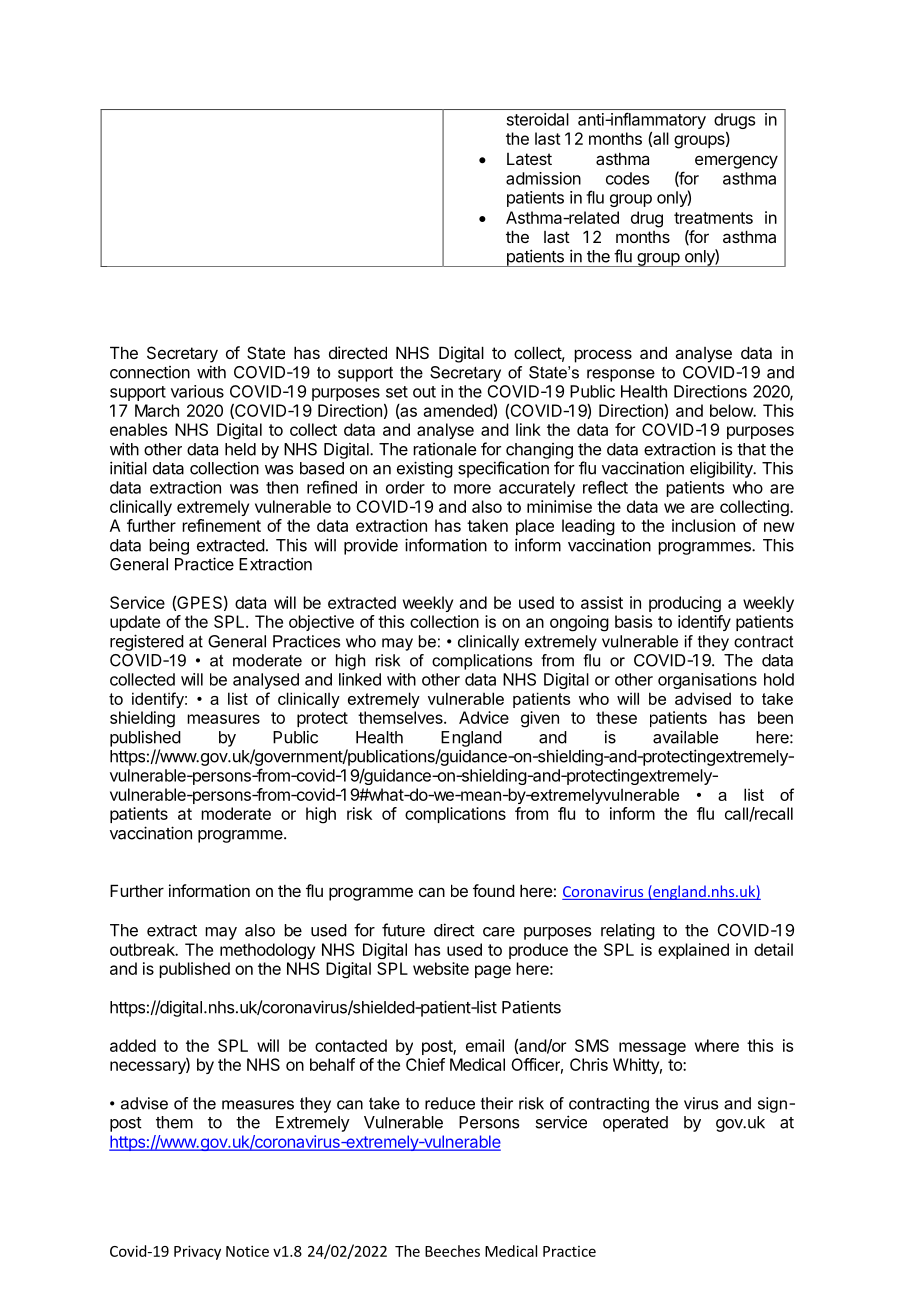 Image resolution: width=903 pixels, height=1316 pixels. Describe the element at coordinates (459, 411) in the image. I see `amended` at that location.
